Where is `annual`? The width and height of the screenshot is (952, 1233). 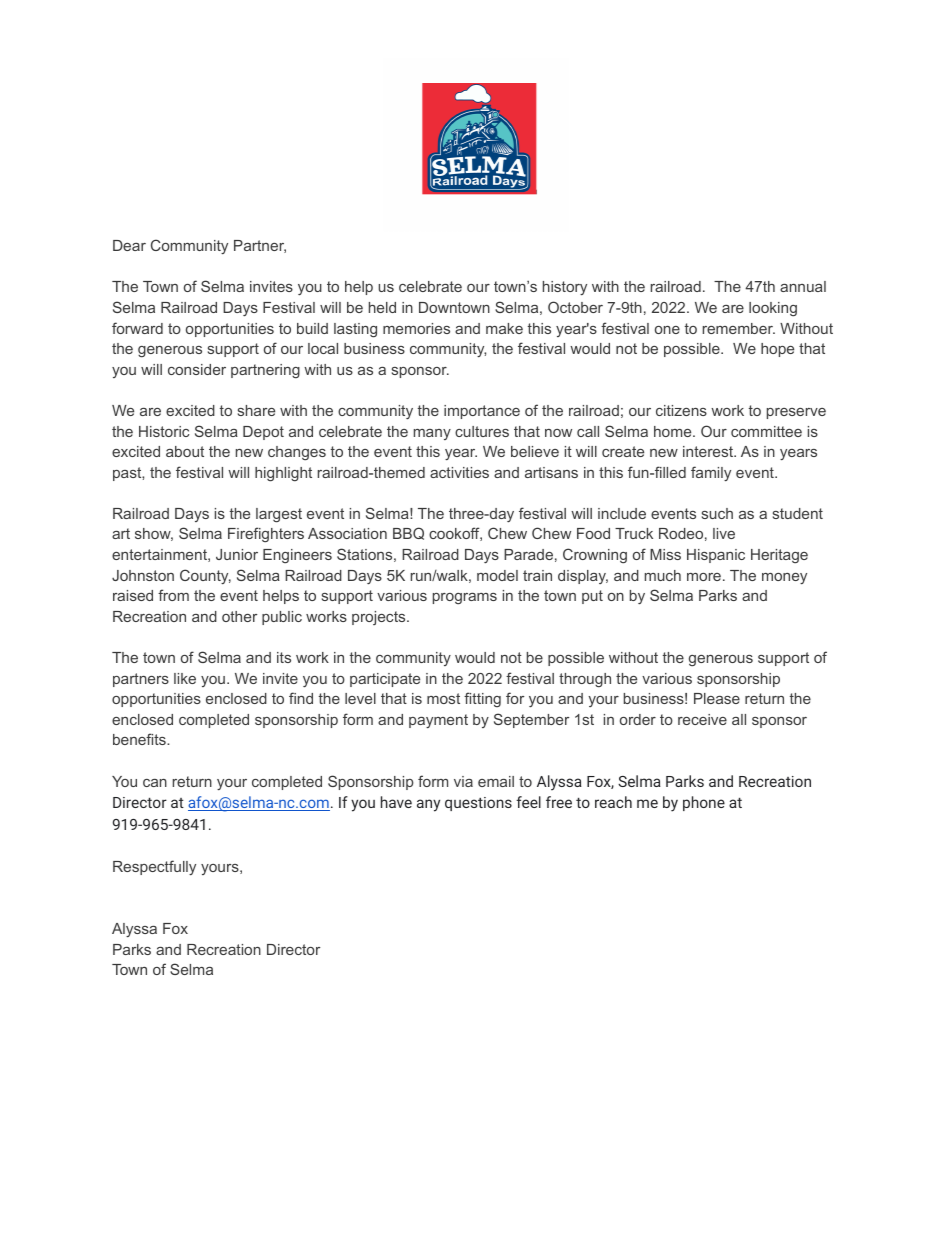 annual is located at coordinates (803, 286).
